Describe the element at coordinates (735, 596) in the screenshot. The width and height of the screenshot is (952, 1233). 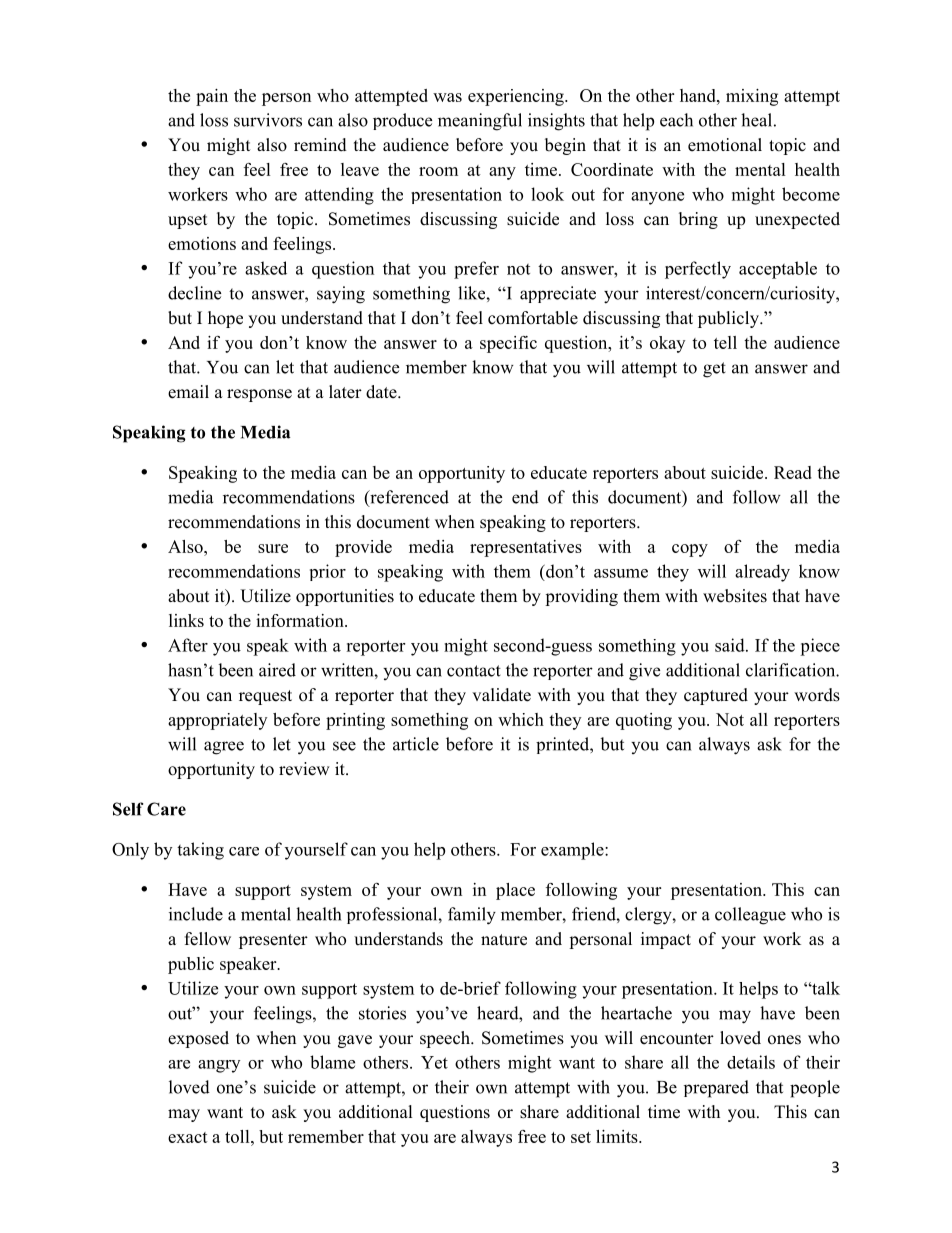
I see `websites` at that location.
